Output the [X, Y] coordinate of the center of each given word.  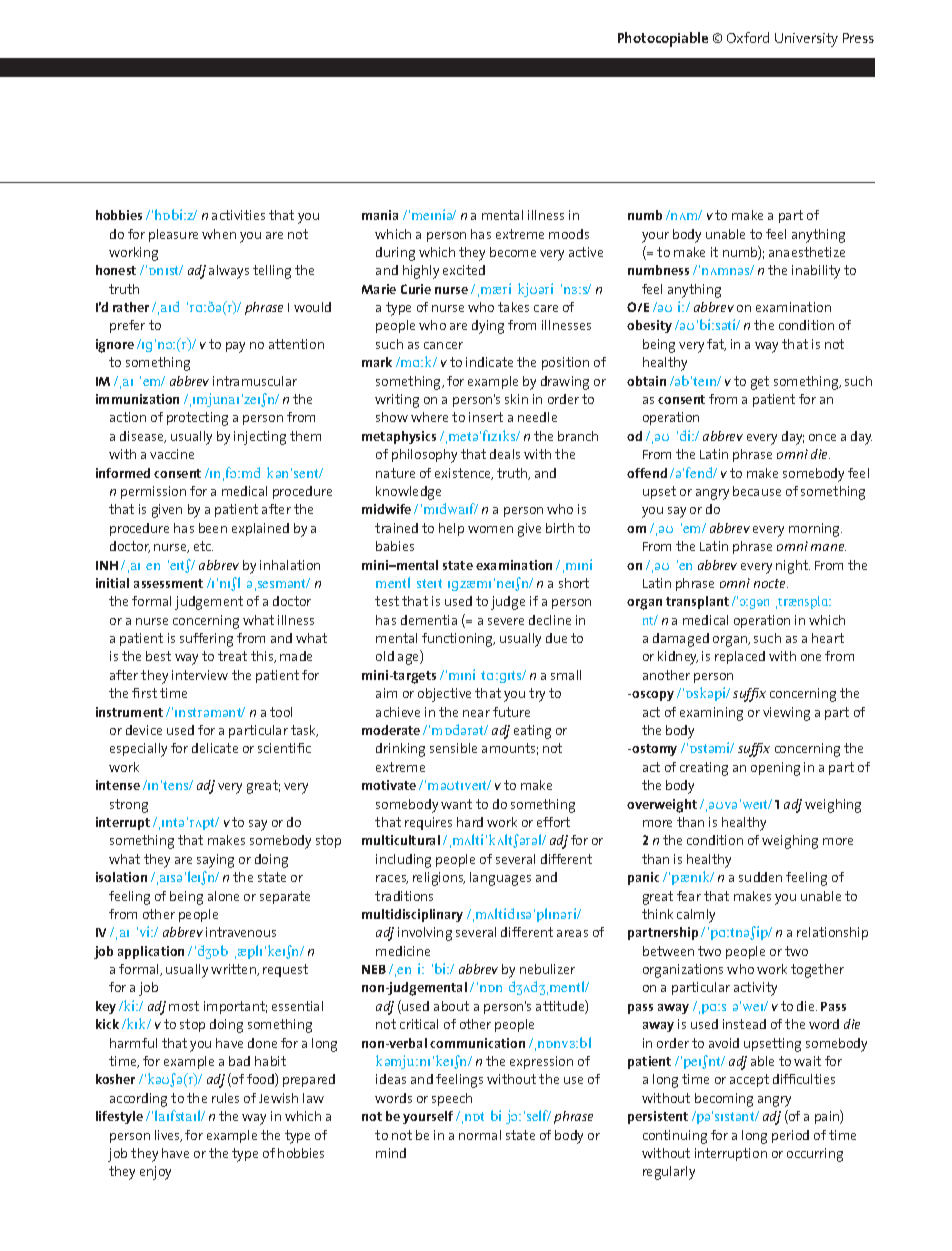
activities [238, 215]
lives [168, 1136]
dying [488, 327]
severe [506, 621]
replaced [740, 657]
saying [215, 861]
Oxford [748, 37]
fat [716, 345]
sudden [760, 877]
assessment [168, 583]
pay [235, 347]
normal [480, 1135]
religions [439, 879]
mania [380, 215]
